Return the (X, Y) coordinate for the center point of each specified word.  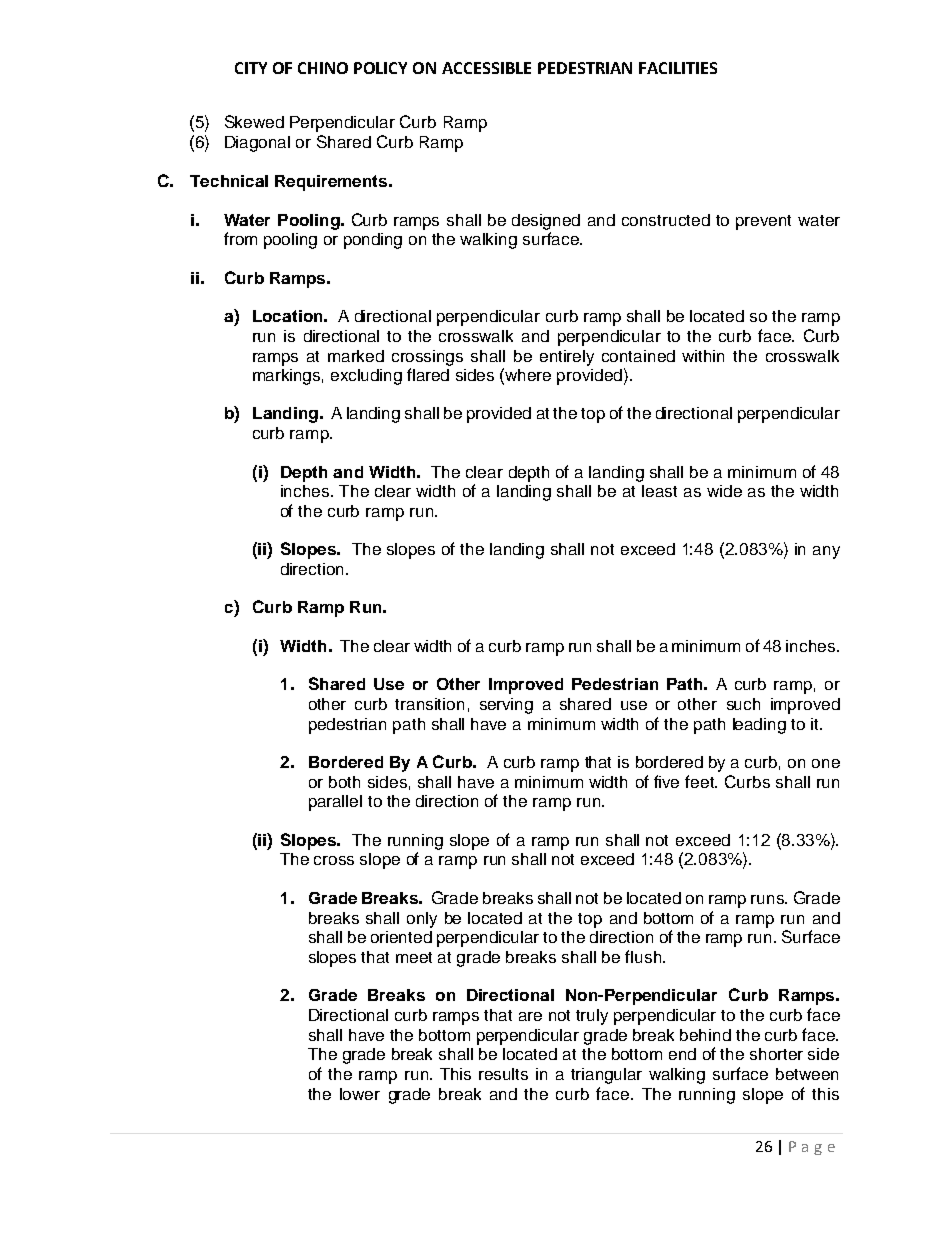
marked (356, 356)
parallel (335, 803)
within (703, 356)
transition (429, 704)
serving (506, 706)
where (528, 375)
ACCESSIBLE (486, 68)
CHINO (323, 68)
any (826, 552)
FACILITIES (678, 68)
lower (360, 1094)
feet (700, 781)
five (666, 781)
